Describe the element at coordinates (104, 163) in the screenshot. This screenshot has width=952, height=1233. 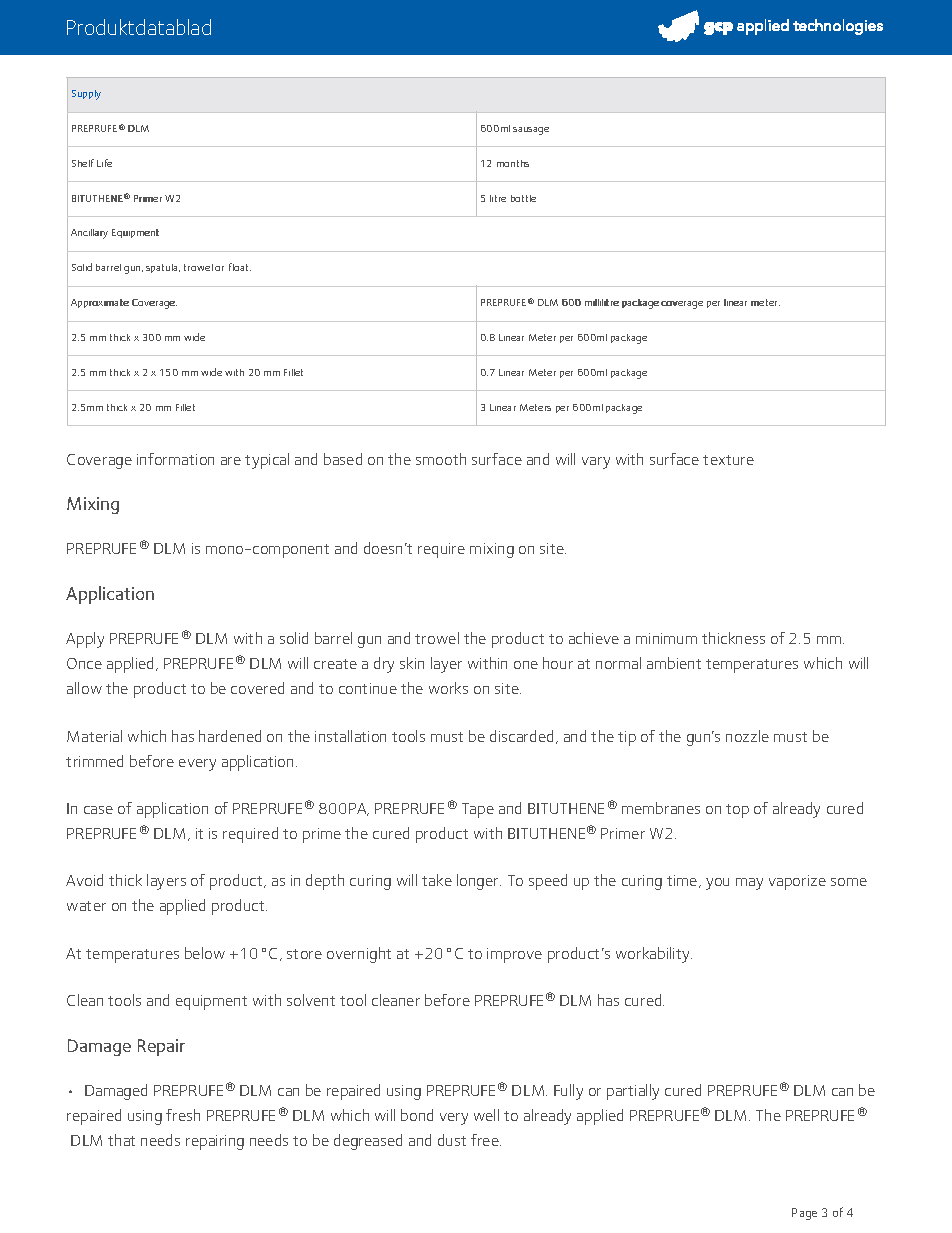
I see `Life` at that location.
